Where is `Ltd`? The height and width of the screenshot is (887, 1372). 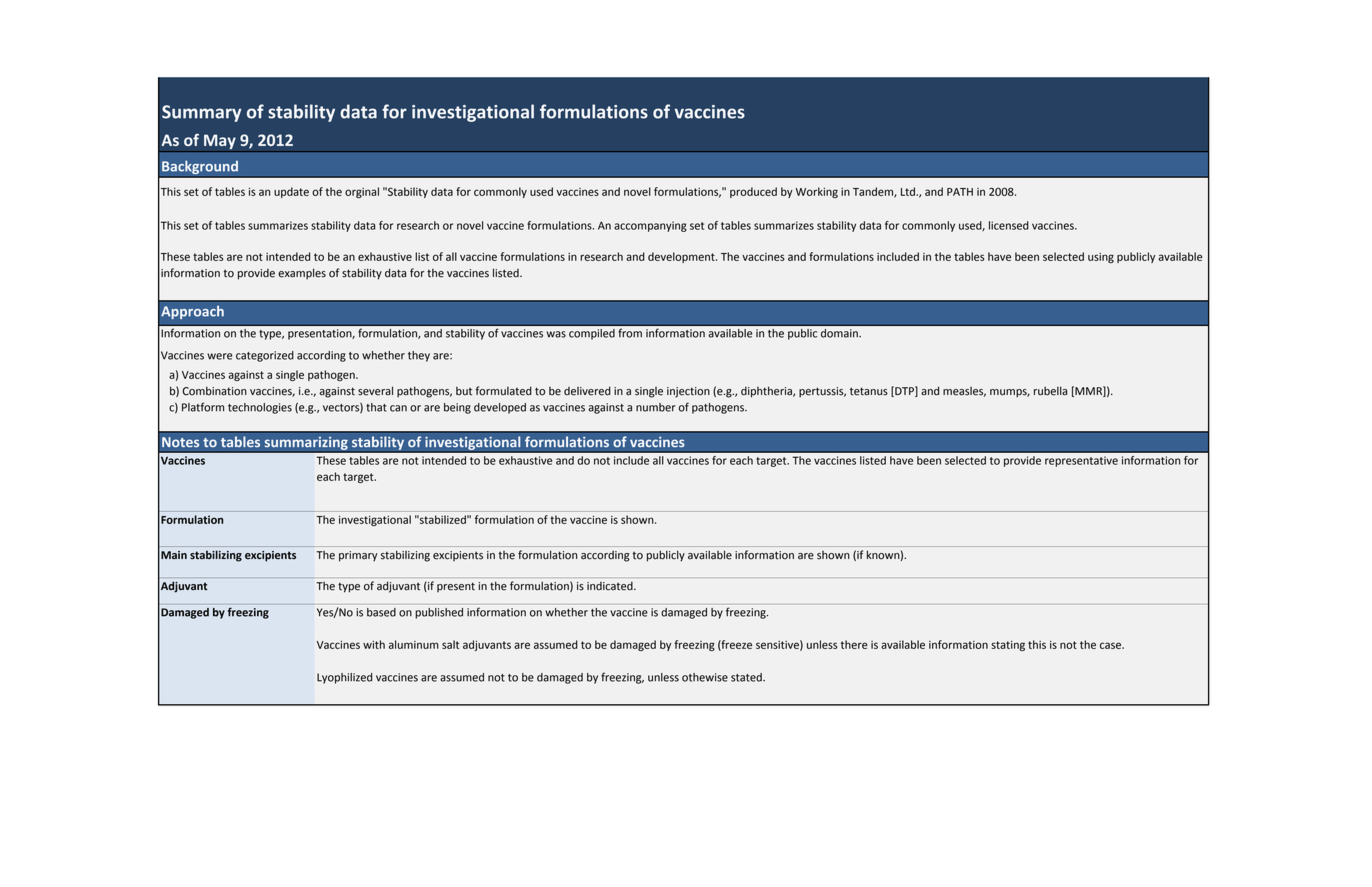
Ltd is located at coordinates (909, 191).
